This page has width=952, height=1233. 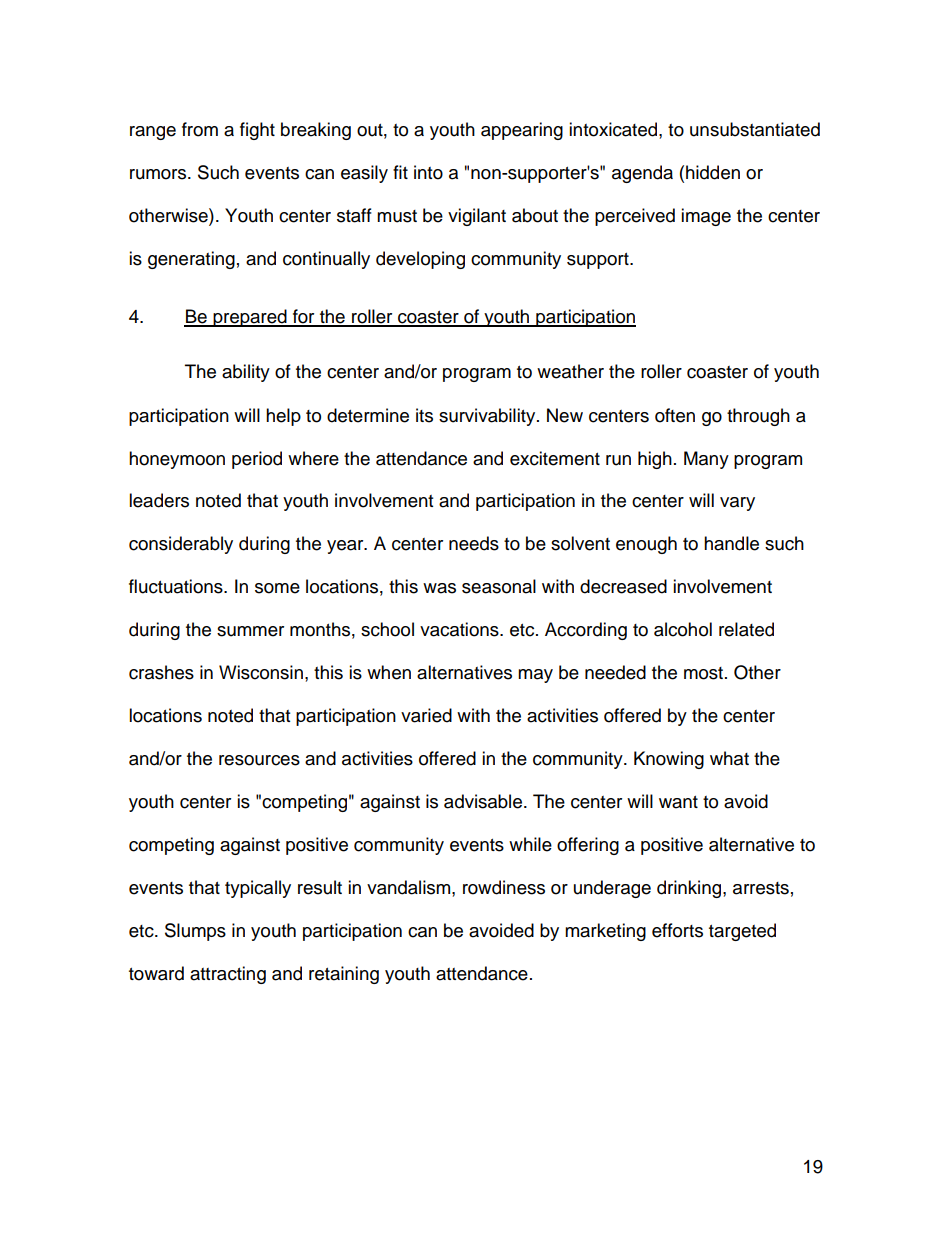 I want to click on Wisconsin, so click(x=261, y=672).
